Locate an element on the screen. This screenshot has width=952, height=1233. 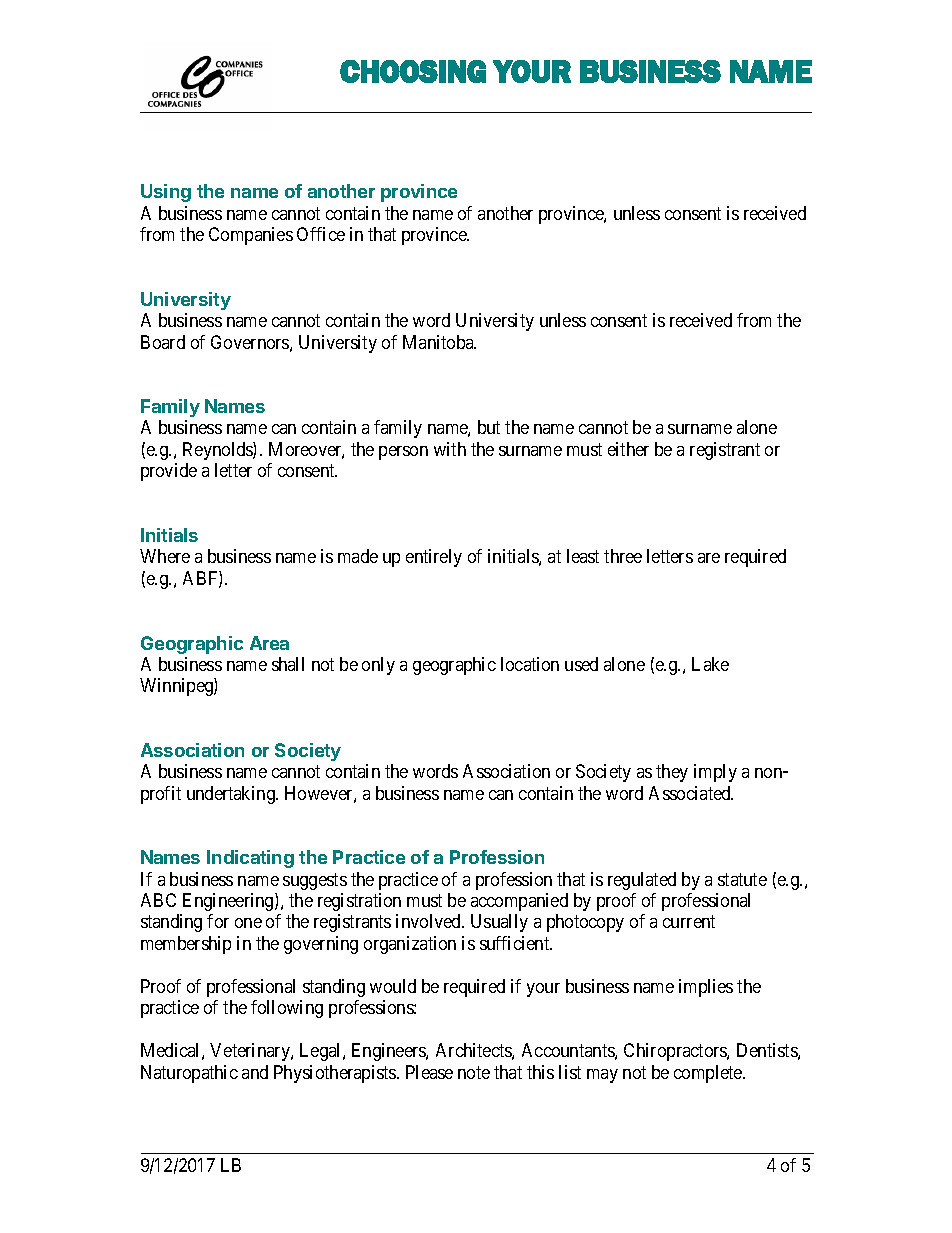
CHOOSING is located at coordinates (413, 71).
